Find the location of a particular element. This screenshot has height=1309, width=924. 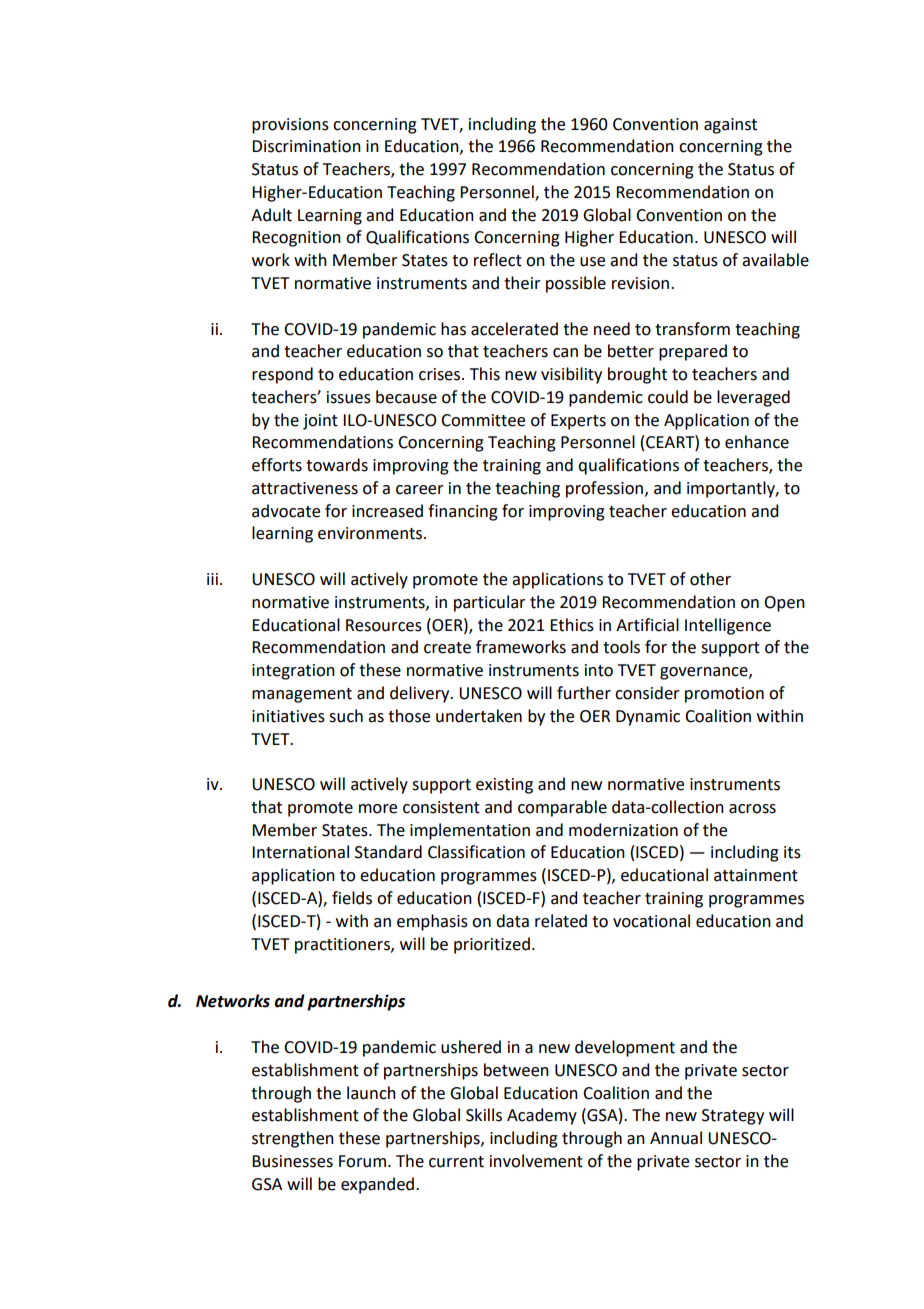

International is located at coordinates (300, 852).
